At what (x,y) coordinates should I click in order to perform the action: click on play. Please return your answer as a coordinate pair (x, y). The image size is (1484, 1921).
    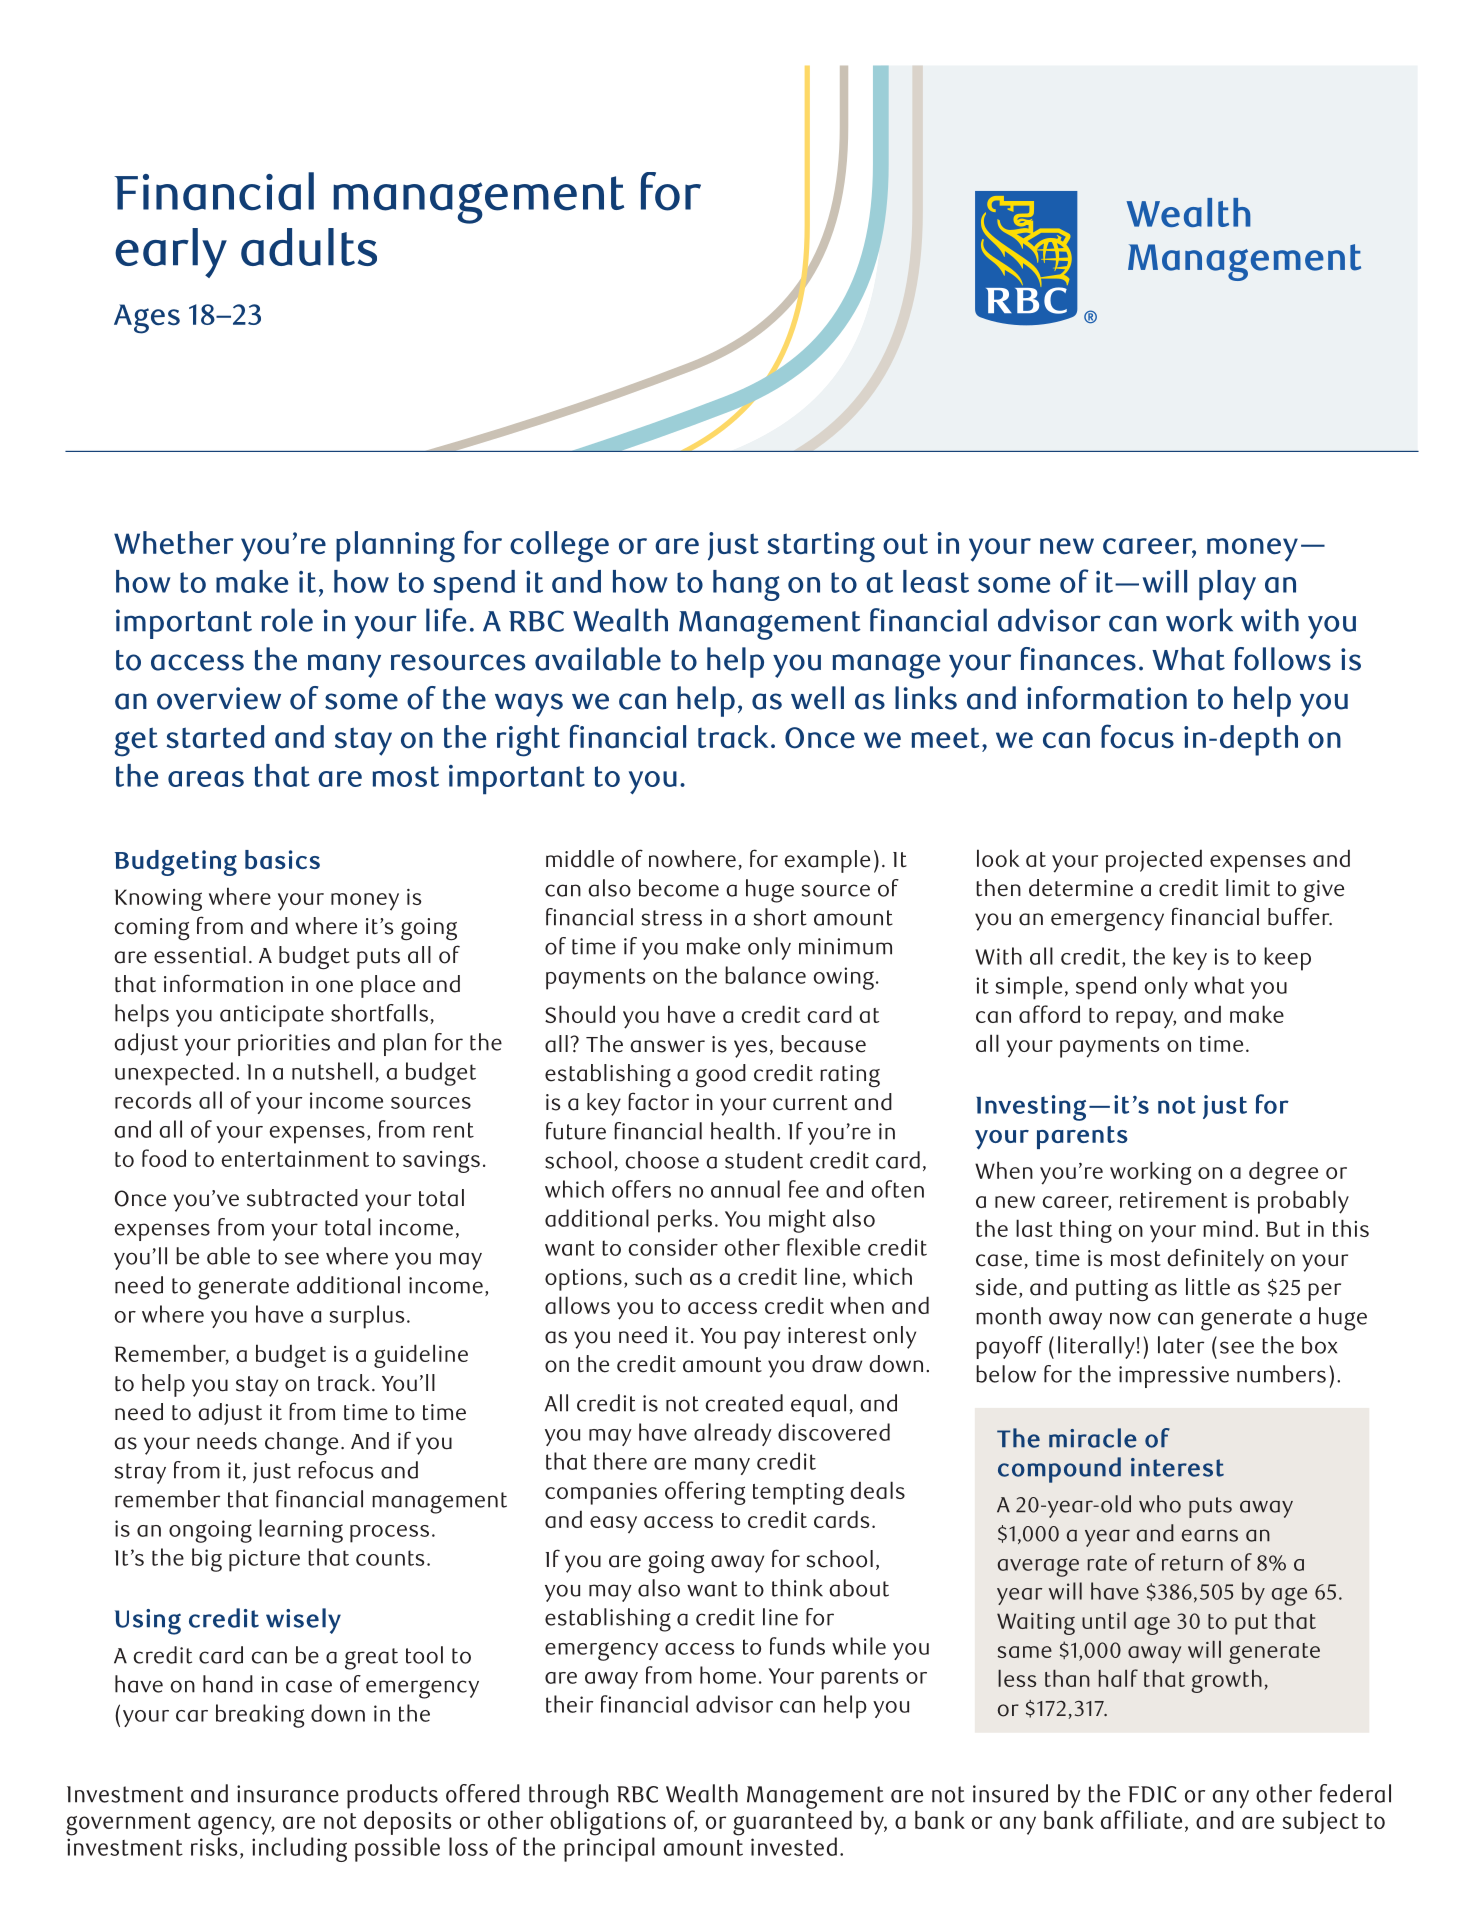
    Looking at the image, I should click on (1227, 585).
